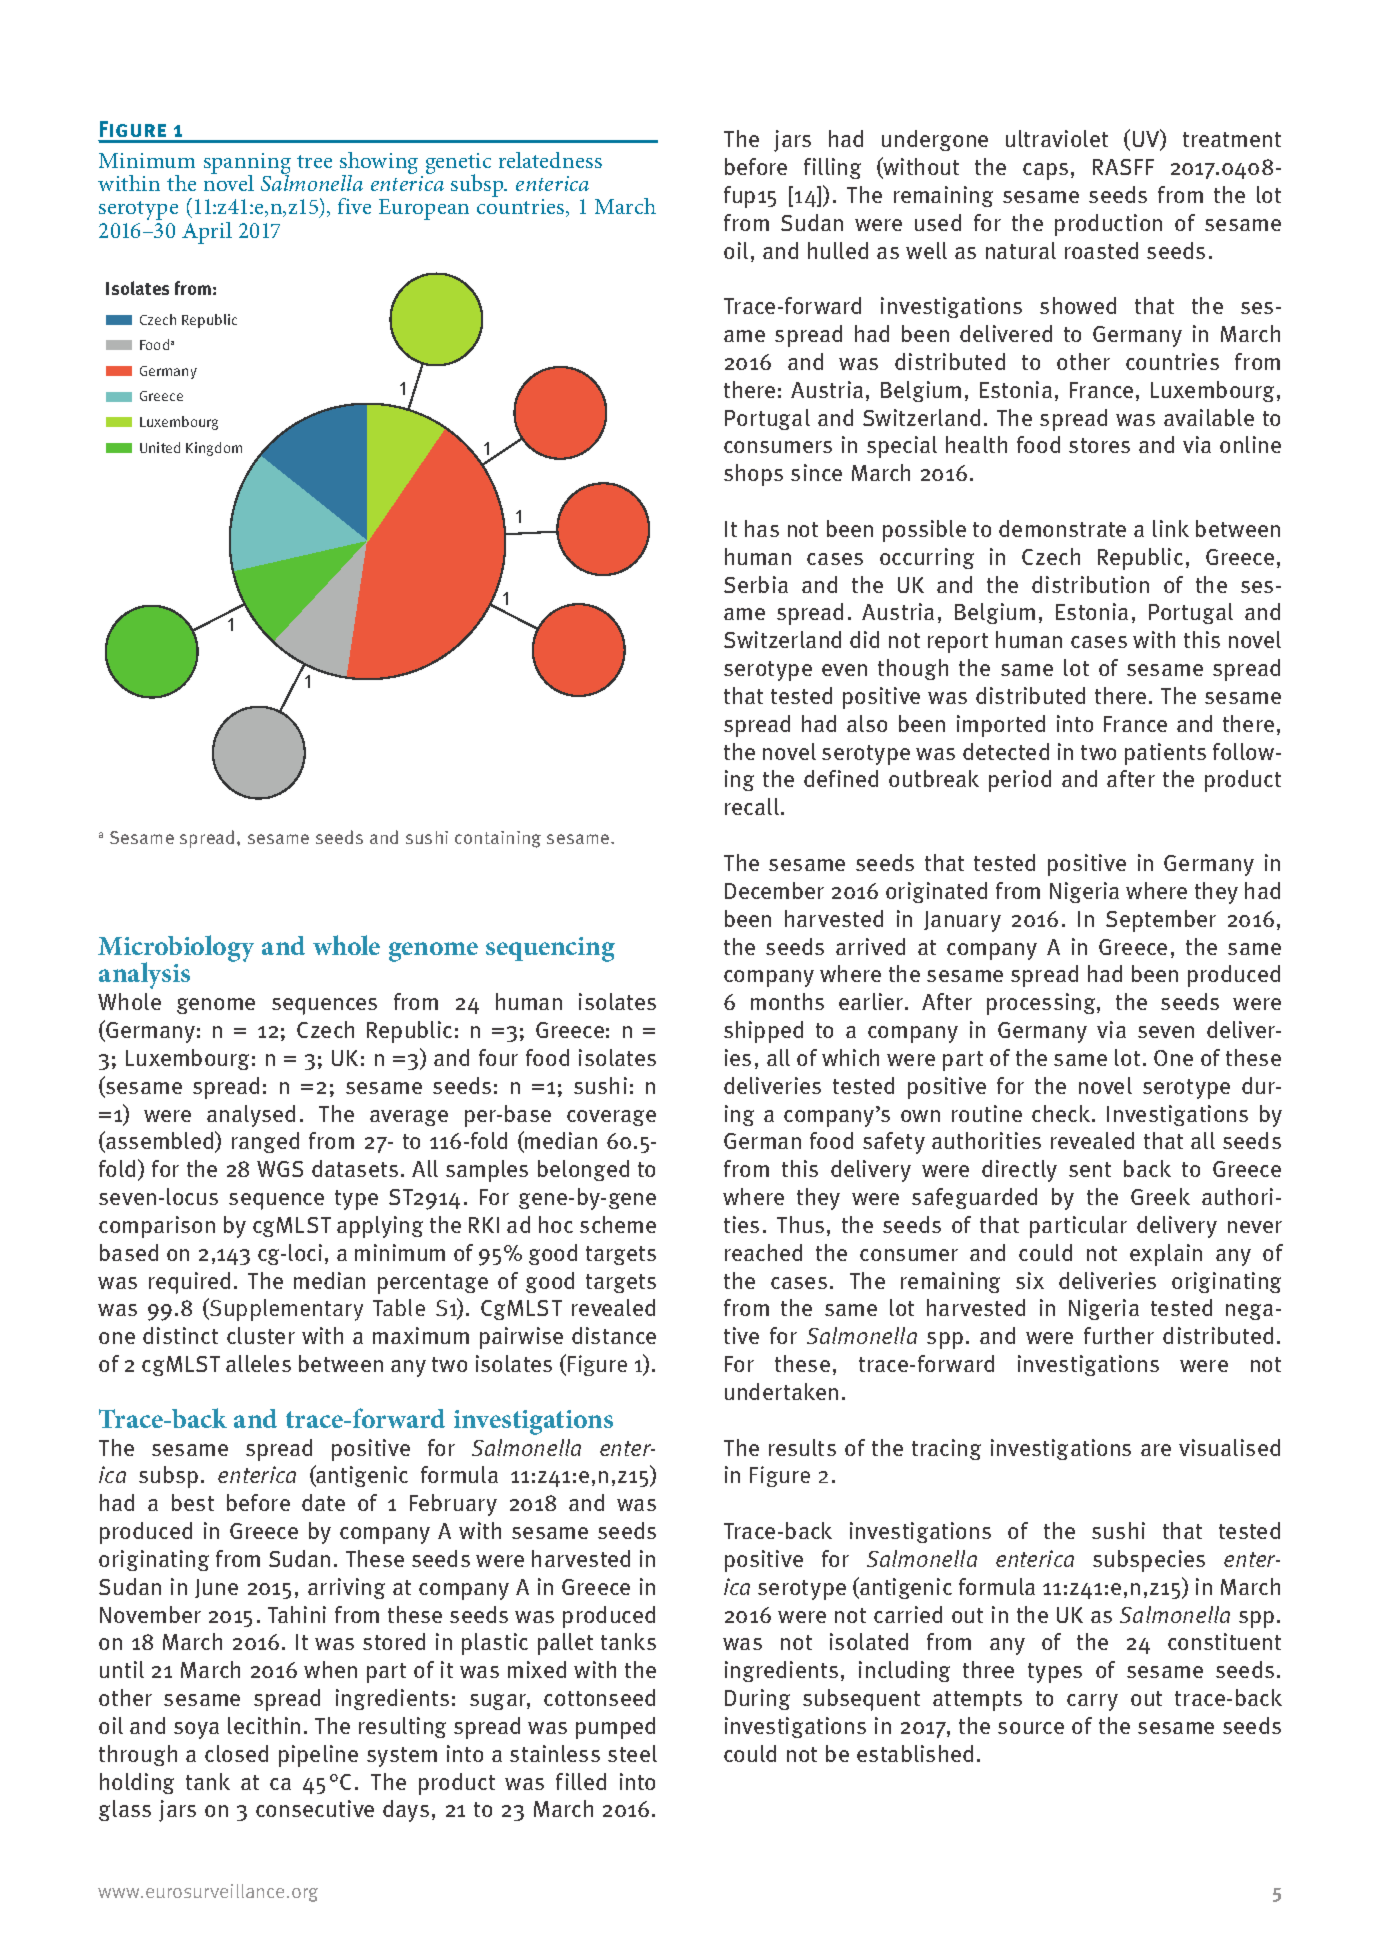  What do you see at coordinates (614, 1335) in the image?
I see `distance` at bounding box center [614, 1335].
